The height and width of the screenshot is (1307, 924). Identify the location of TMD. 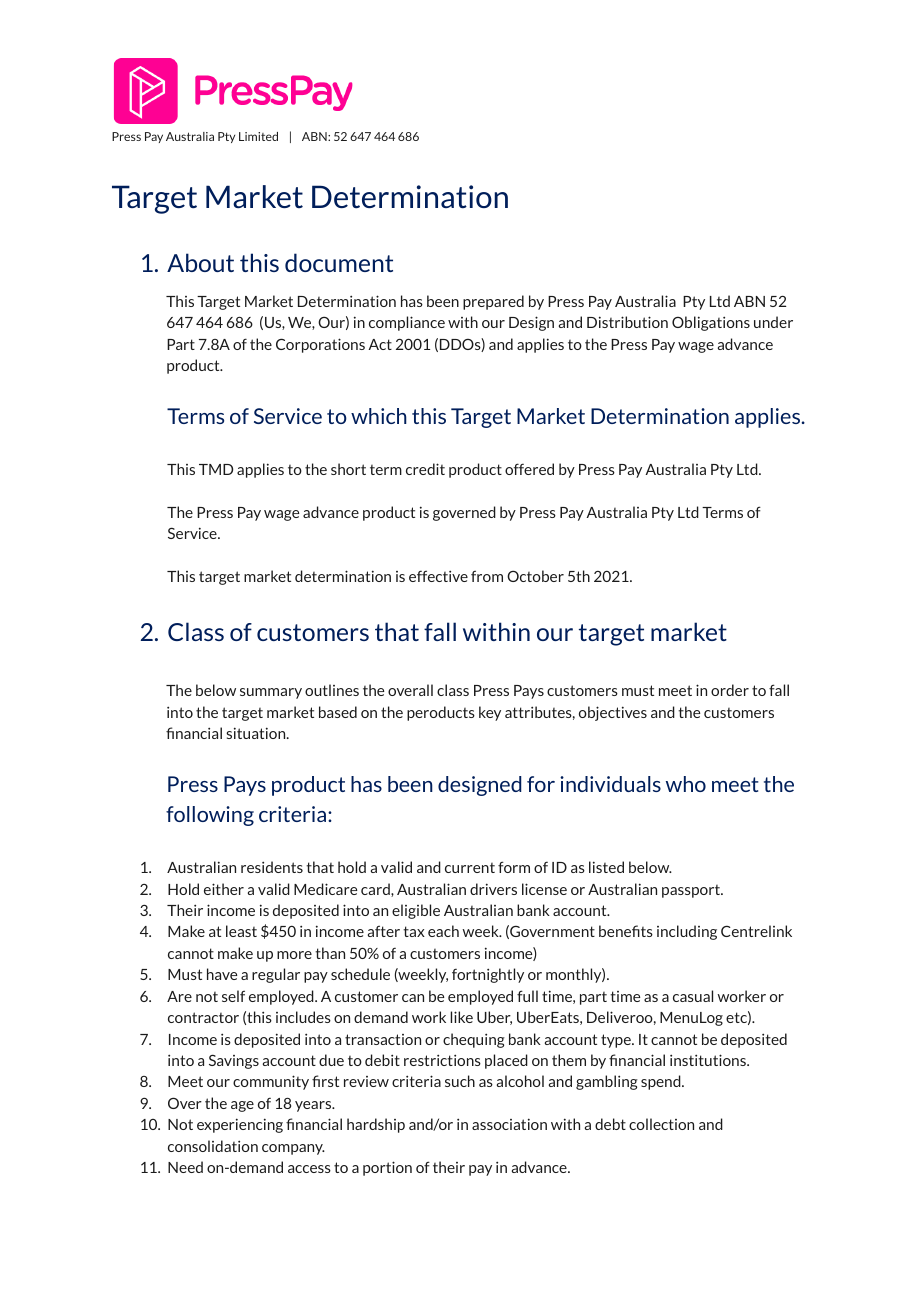
(216, 469).
